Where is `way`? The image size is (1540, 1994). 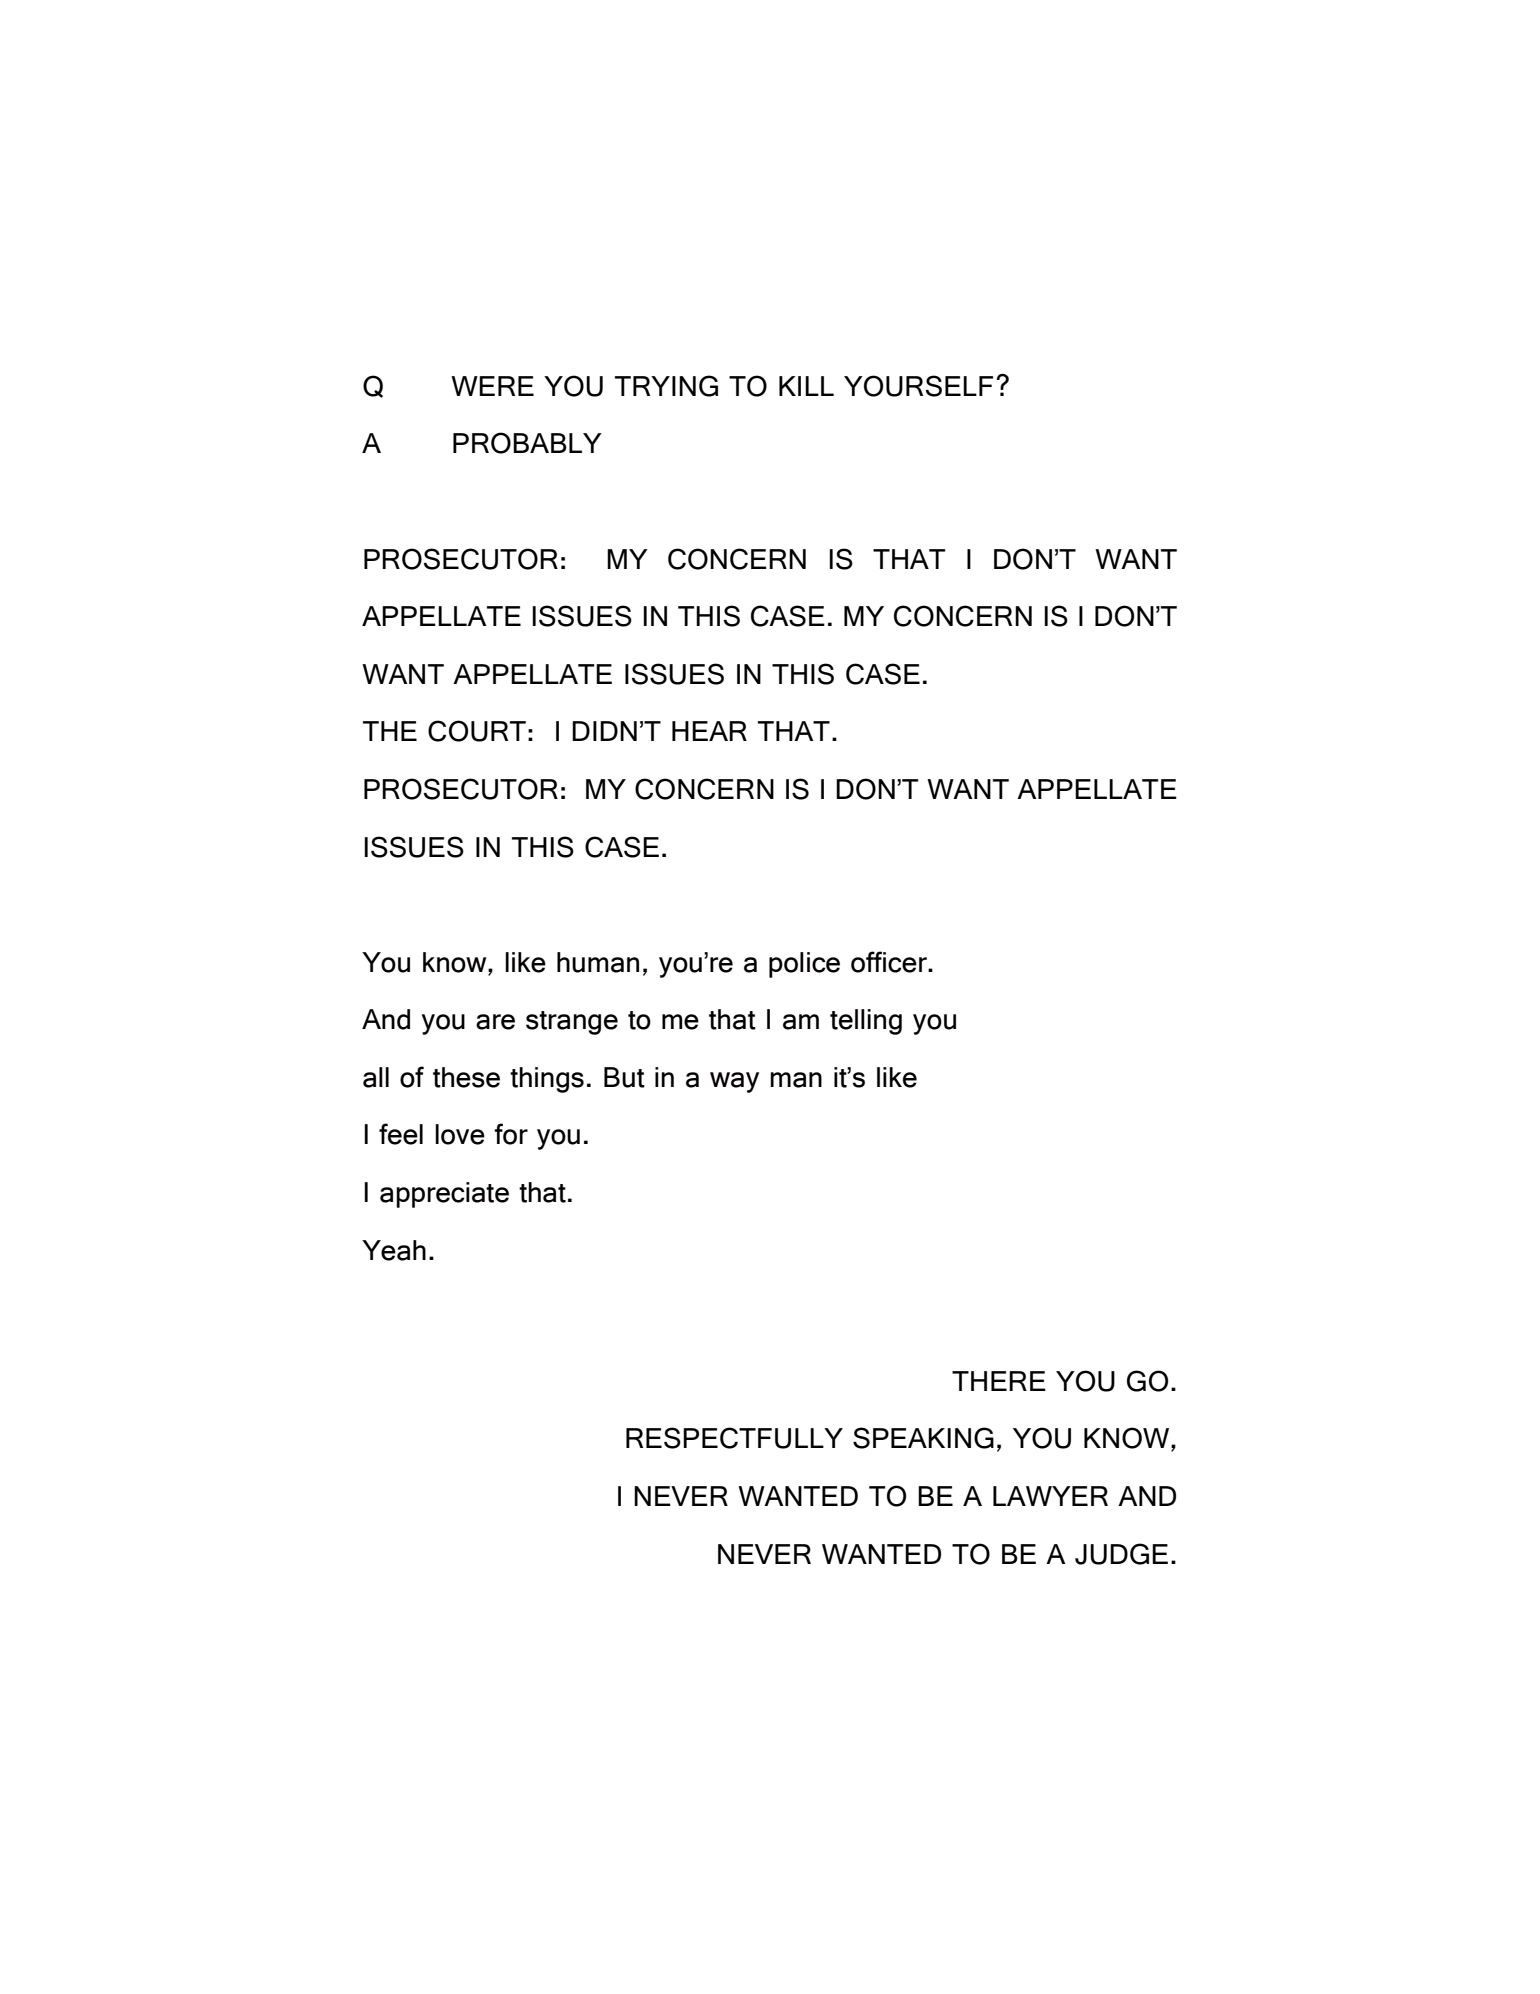 way is located at coordinates (734, 1082).
